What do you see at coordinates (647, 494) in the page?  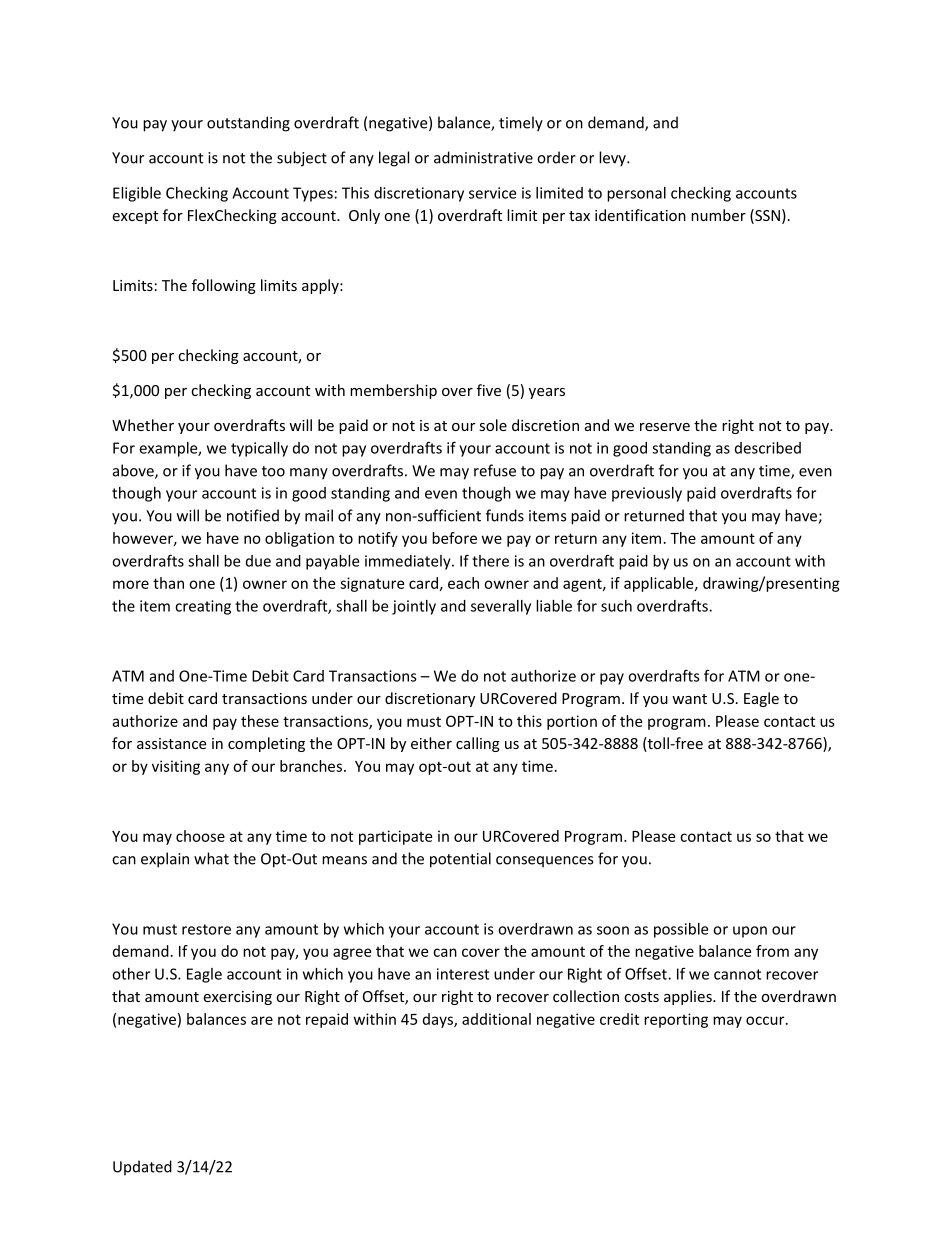 I see `previously` at bounding box center [647, 494].
